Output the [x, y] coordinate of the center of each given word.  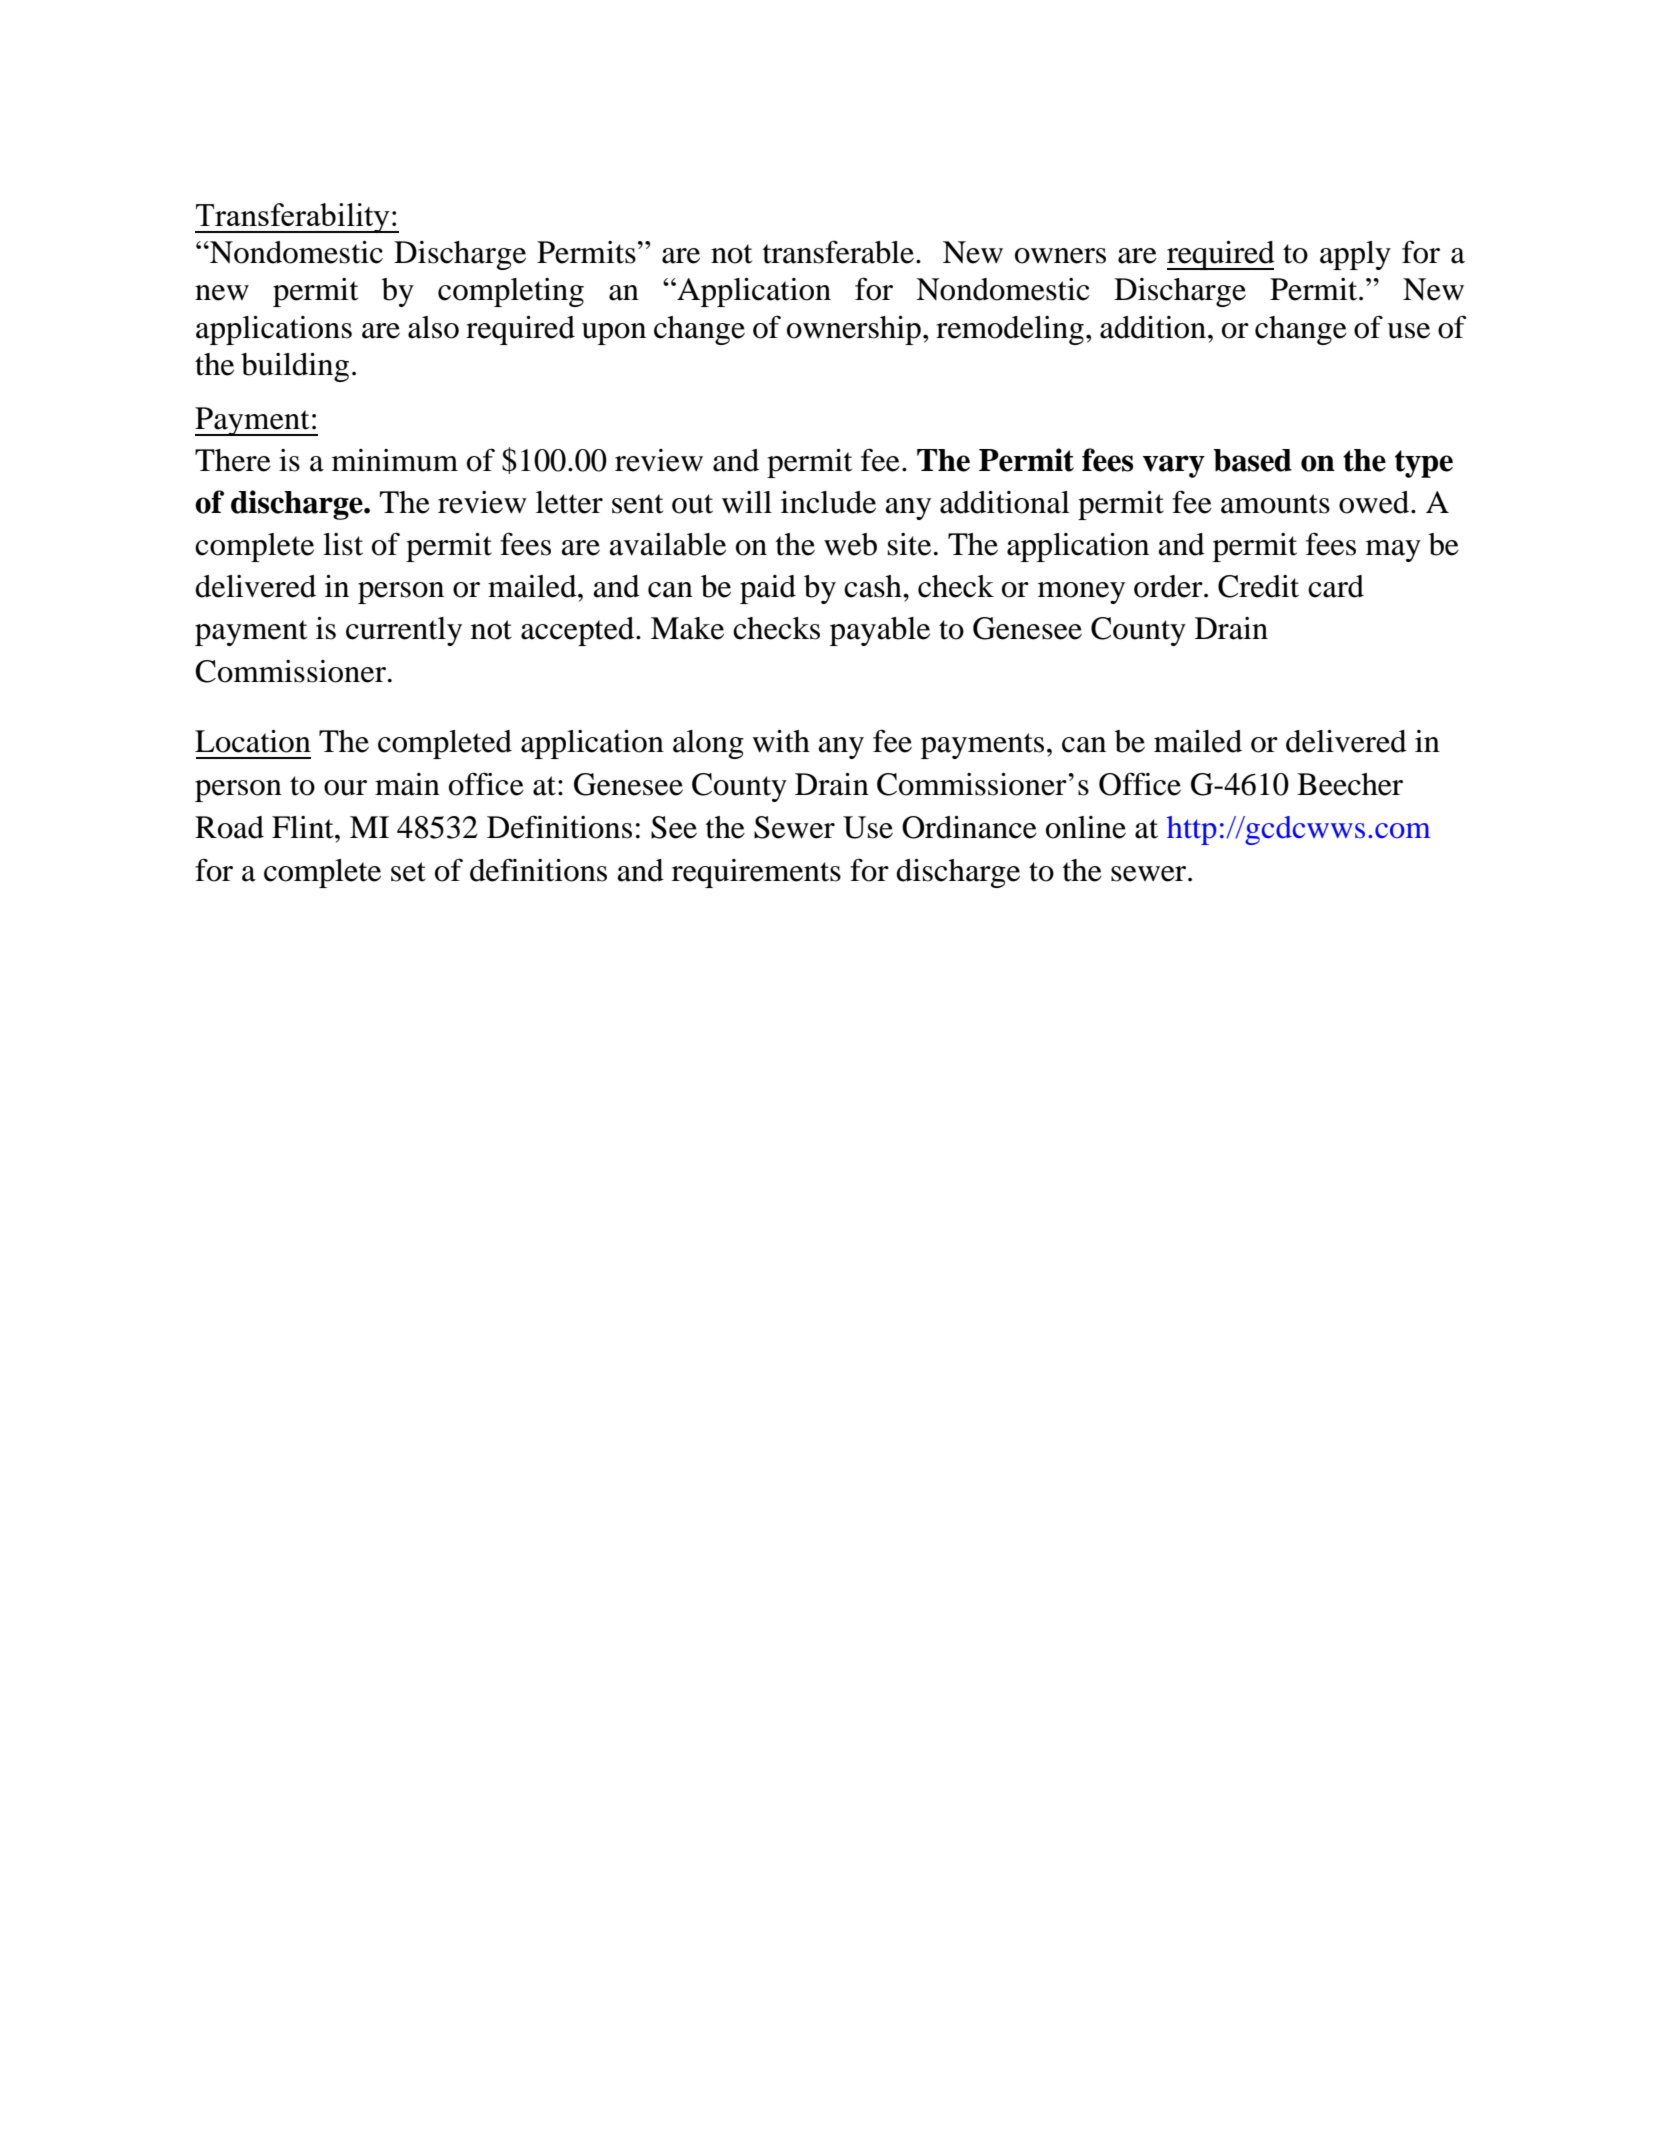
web [850, 544]
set [408, 872]
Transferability [293, 218]
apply [1355, 255]
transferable [838, 252]
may [1393, 551]
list [343, 544]
